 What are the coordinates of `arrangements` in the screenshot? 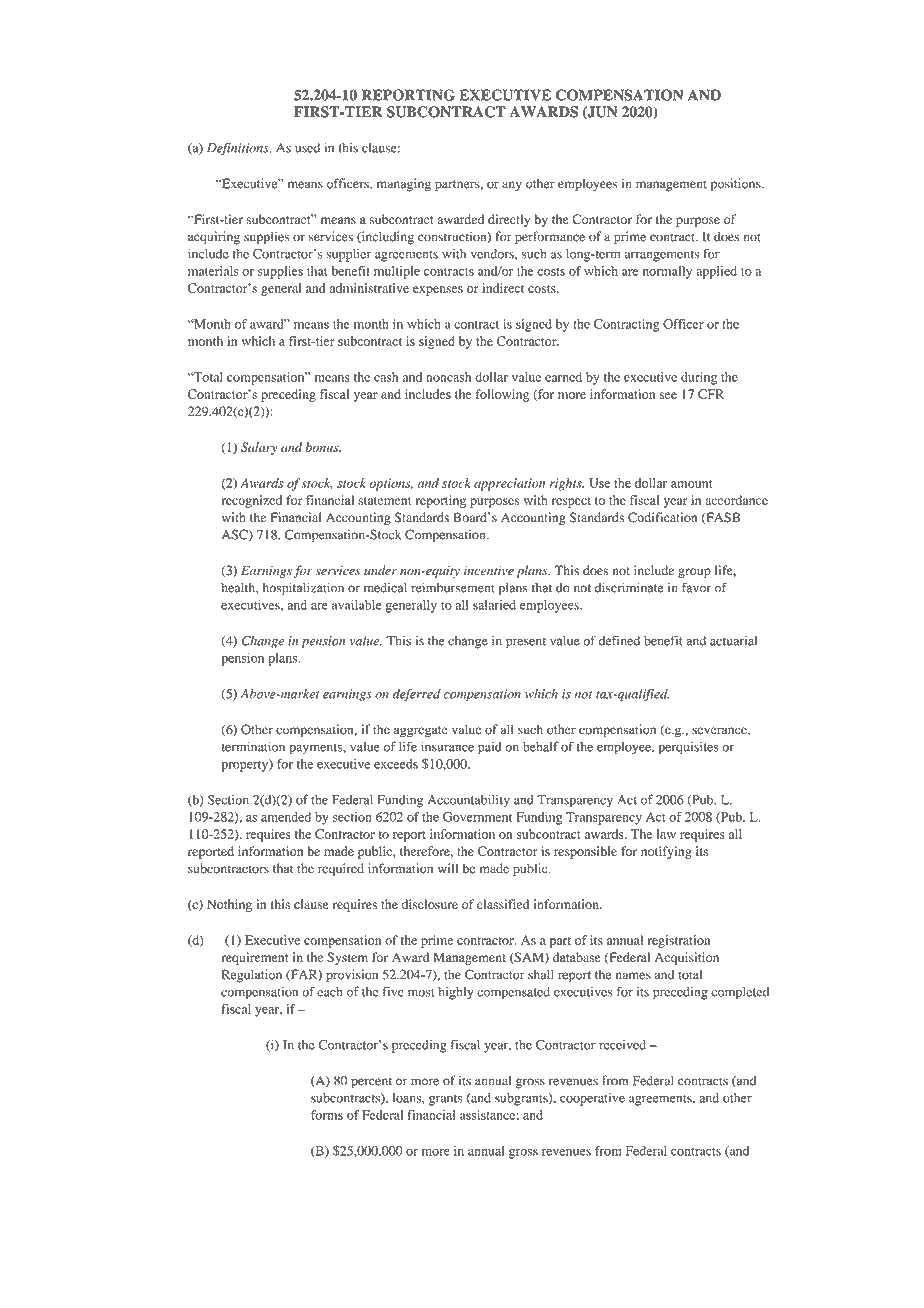 It's located at (662, 256).
